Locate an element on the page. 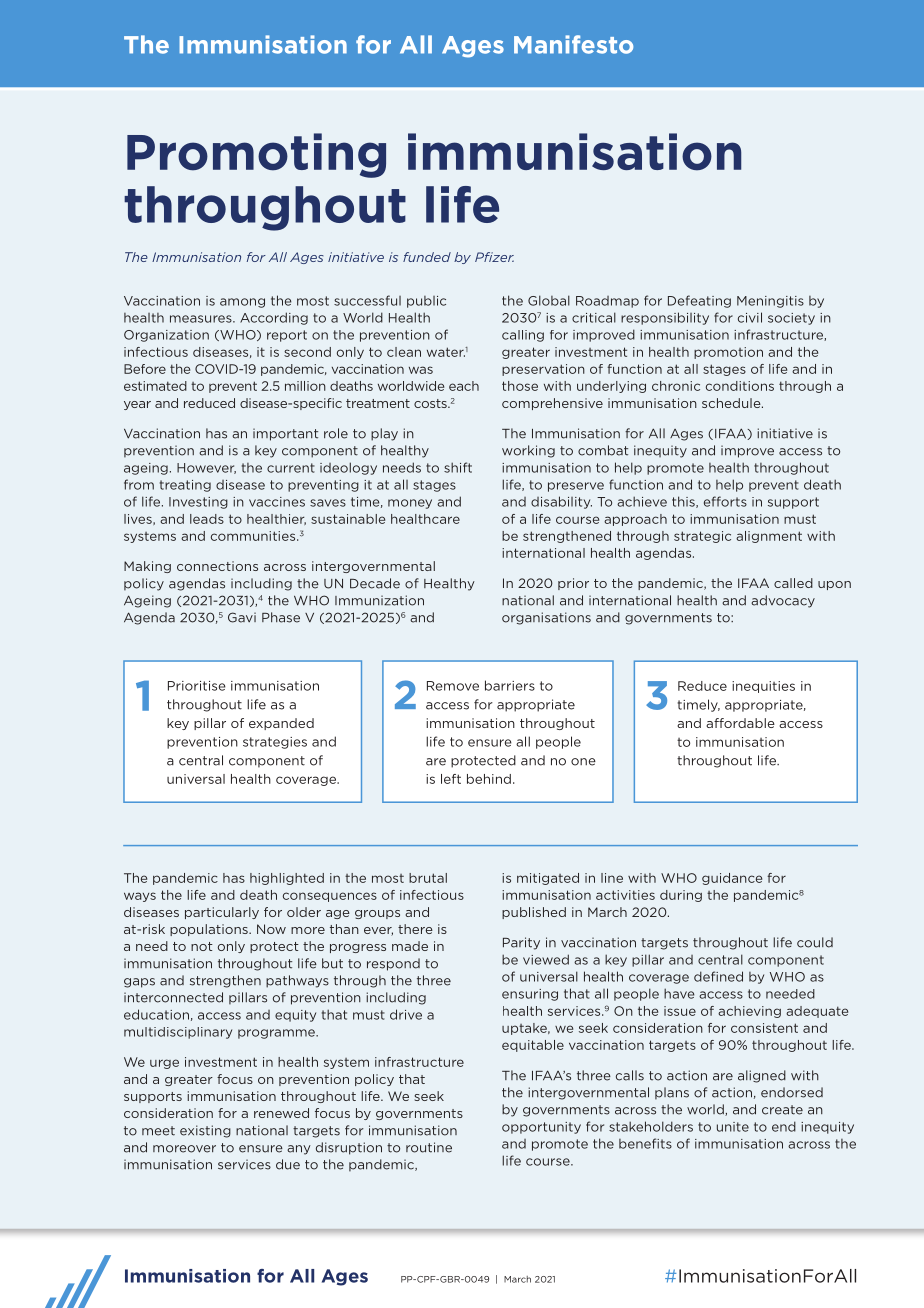 The image size is (924, 1308). organisations is located at coordinates (546, 618).
